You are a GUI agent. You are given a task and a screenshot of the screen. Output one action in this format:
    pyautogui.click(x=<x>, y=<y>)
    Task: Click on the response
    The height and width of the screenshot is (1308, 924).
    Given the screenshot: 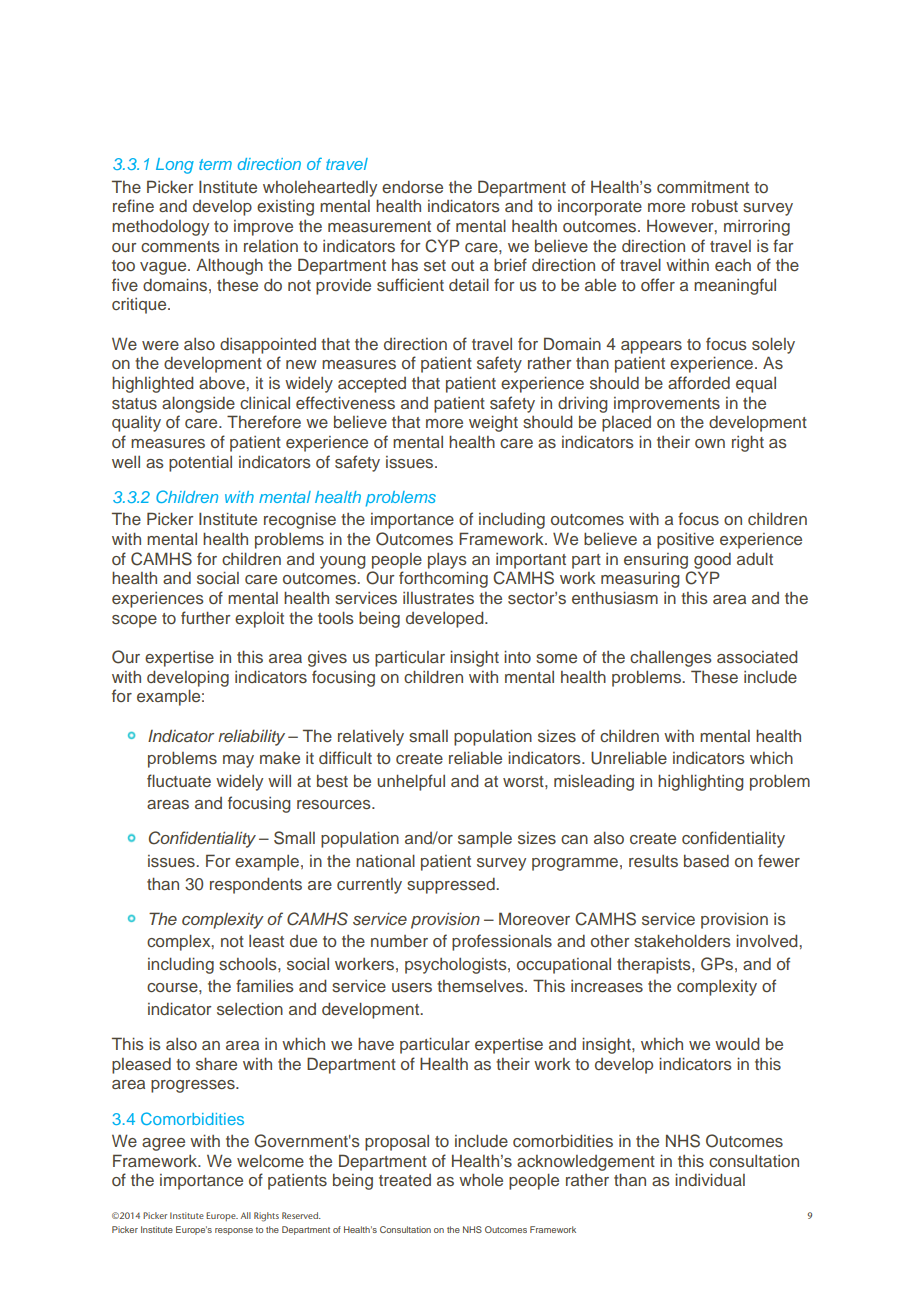 What is the action you would take?
    pyautogui.click(x=234, y=1231)
